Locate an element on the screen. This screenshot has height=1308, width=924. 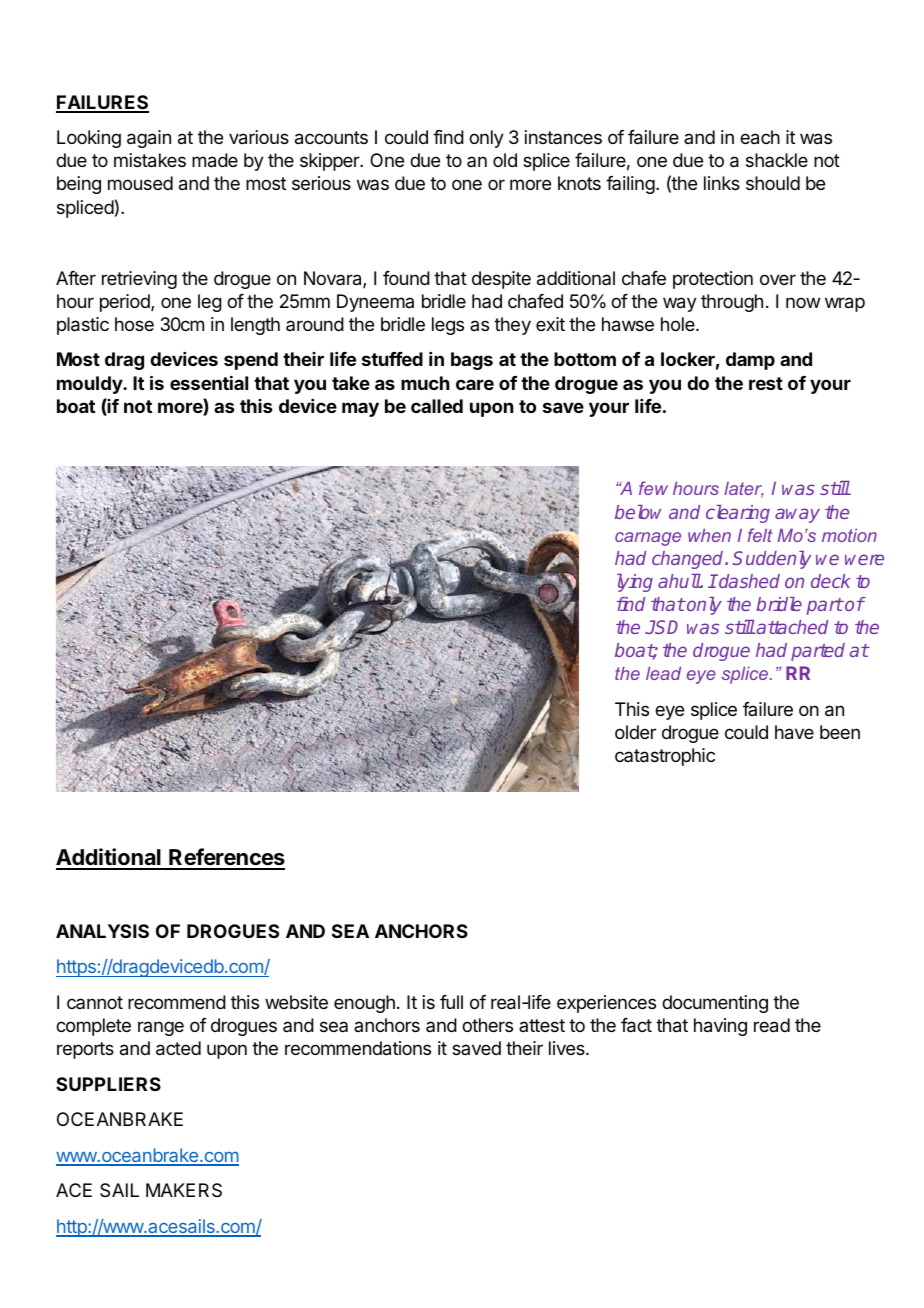
shackle is located at coordinates (777, 160).
